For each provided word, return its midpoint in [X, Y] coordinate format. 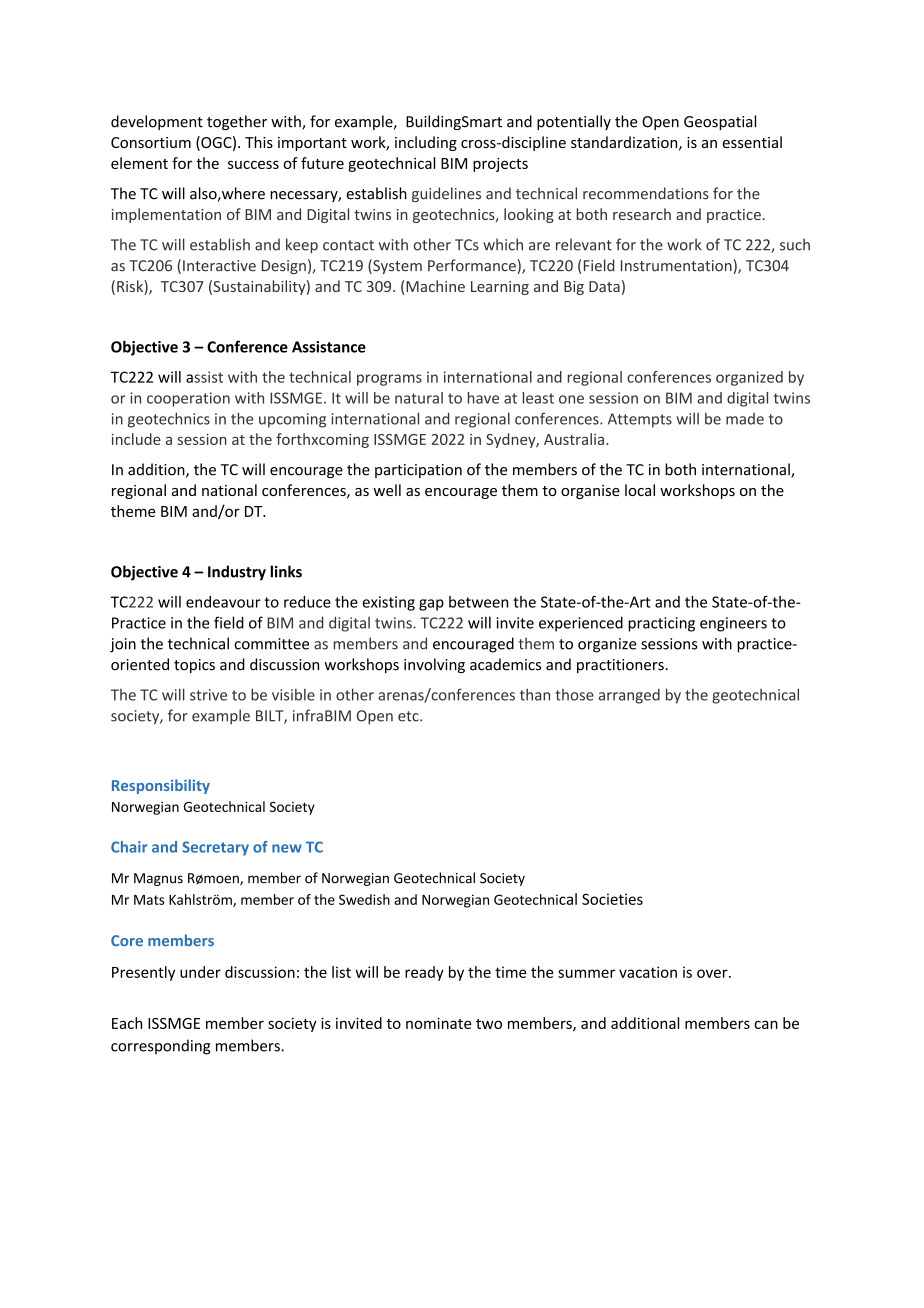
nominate [438, 1023]
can [766, 1024]
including [426, 143]
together [237, 122]
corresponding [161, 1047]
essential [752, 142]
